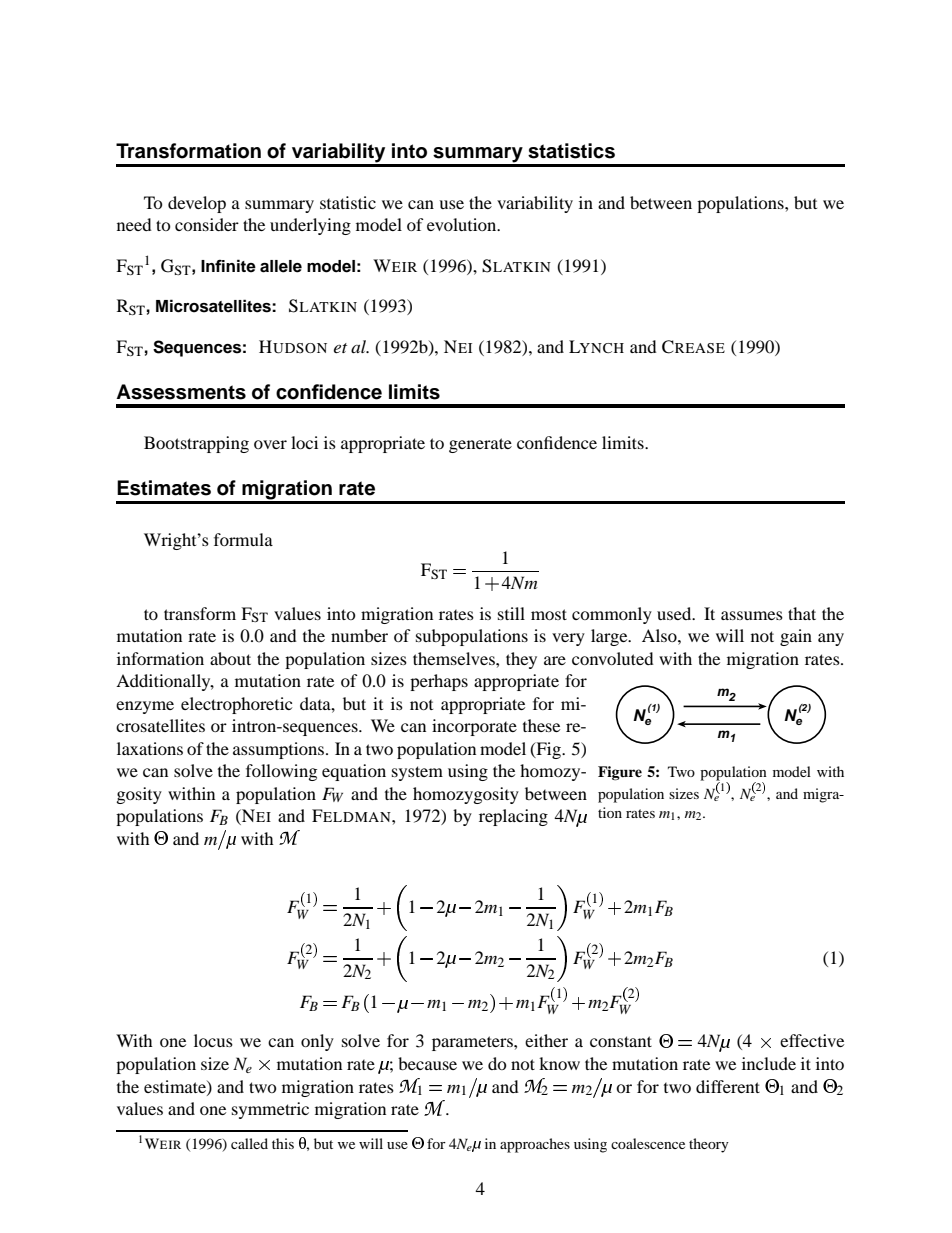  I want to click on different, so click(728, 1086).
